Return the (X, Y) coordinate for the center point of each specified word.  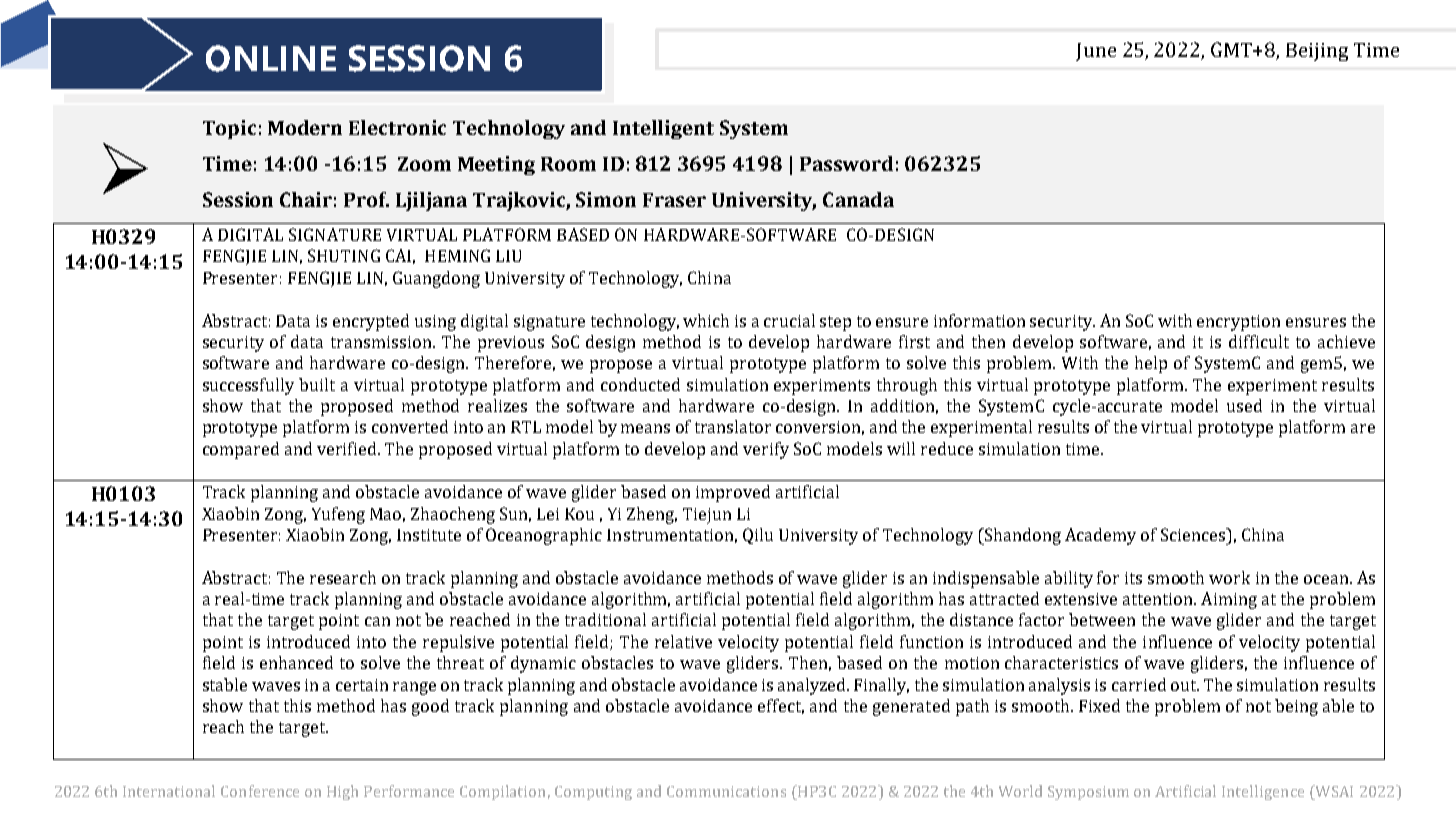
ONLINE (271, 58)
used (1244, 405)
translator (733, 426)
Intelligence (1263, 792)
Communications (726, 791)
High (342, 792)
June (1096, 52)
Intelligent (663, 129)
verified (348, 448)
